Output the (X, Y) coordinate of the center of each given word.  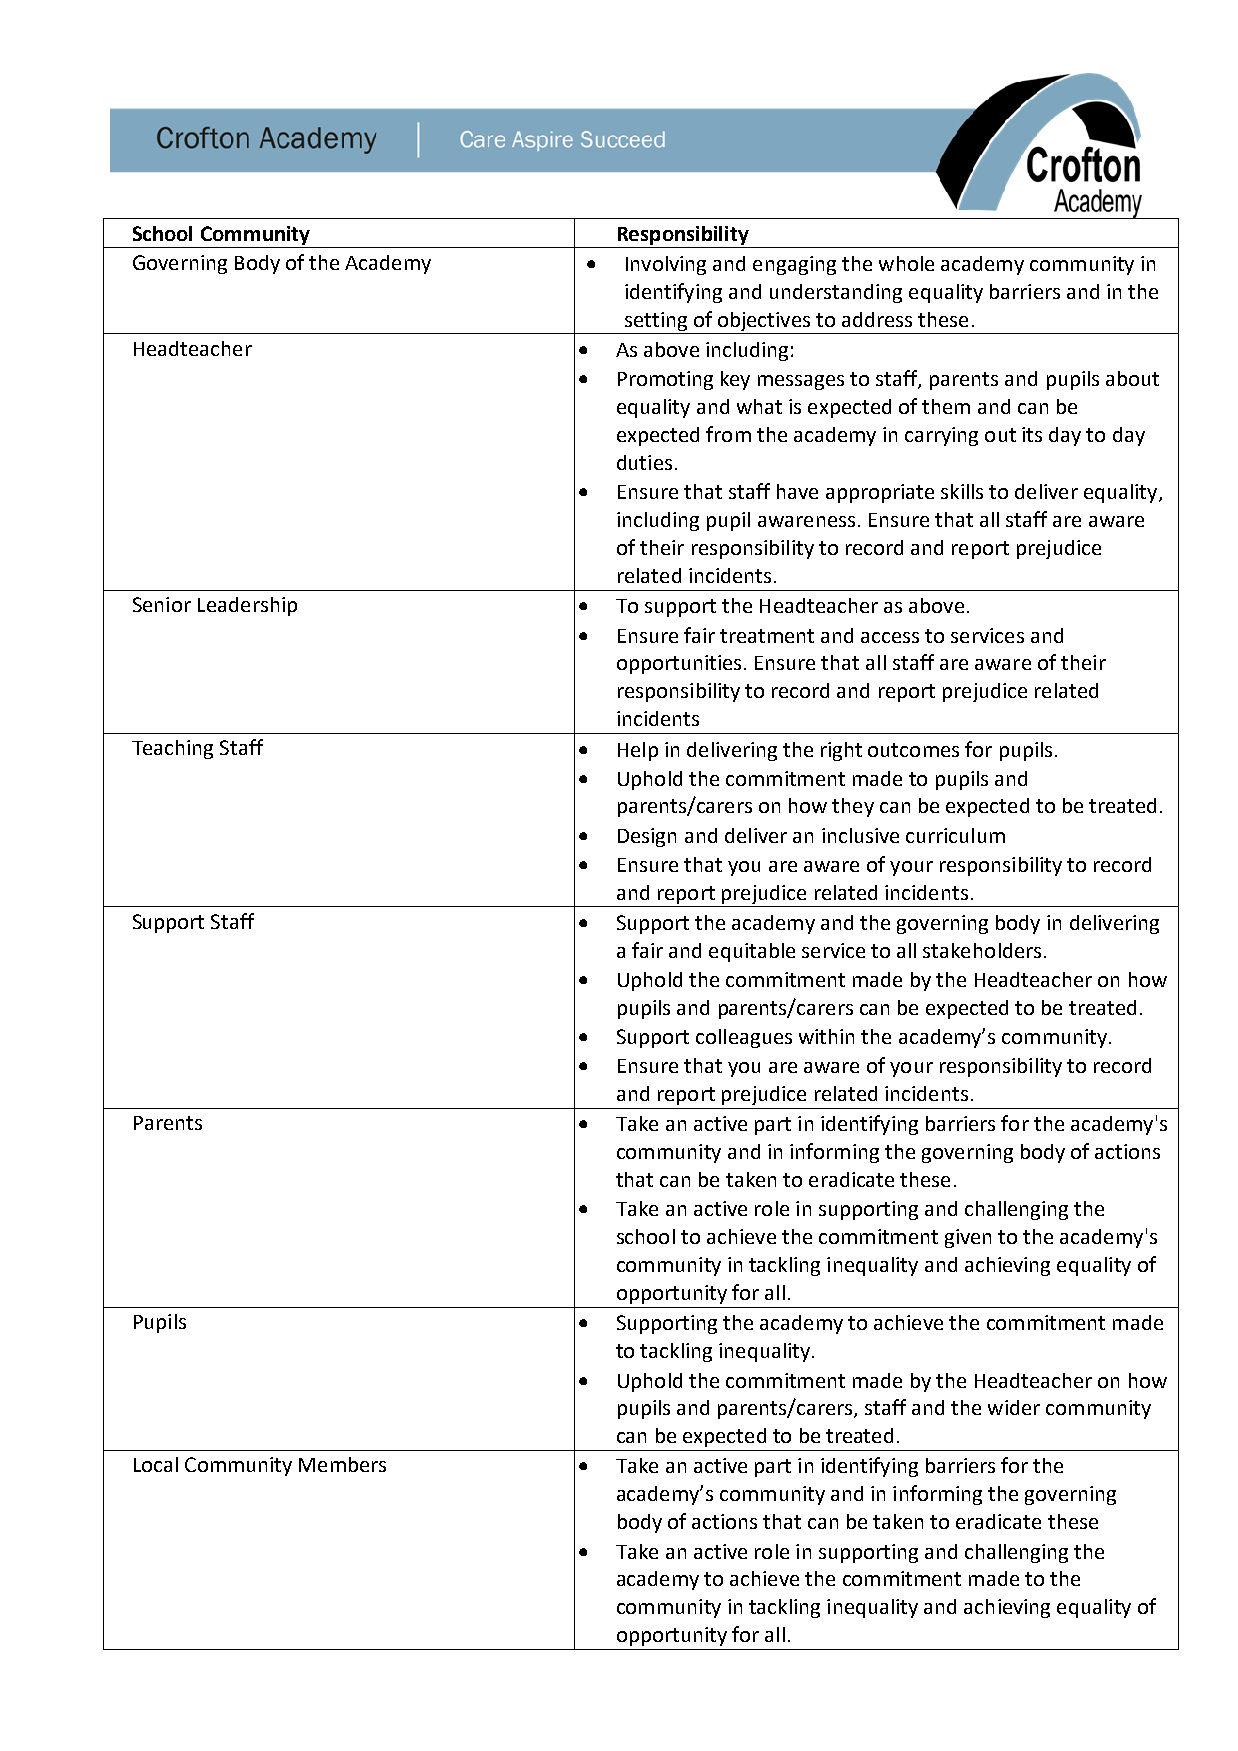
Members (342, 1464)
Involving (666, 265)
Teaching (172, 749)
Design (647, 837)
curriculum (955, 835)
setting (656, 323)
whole (906, 263)
